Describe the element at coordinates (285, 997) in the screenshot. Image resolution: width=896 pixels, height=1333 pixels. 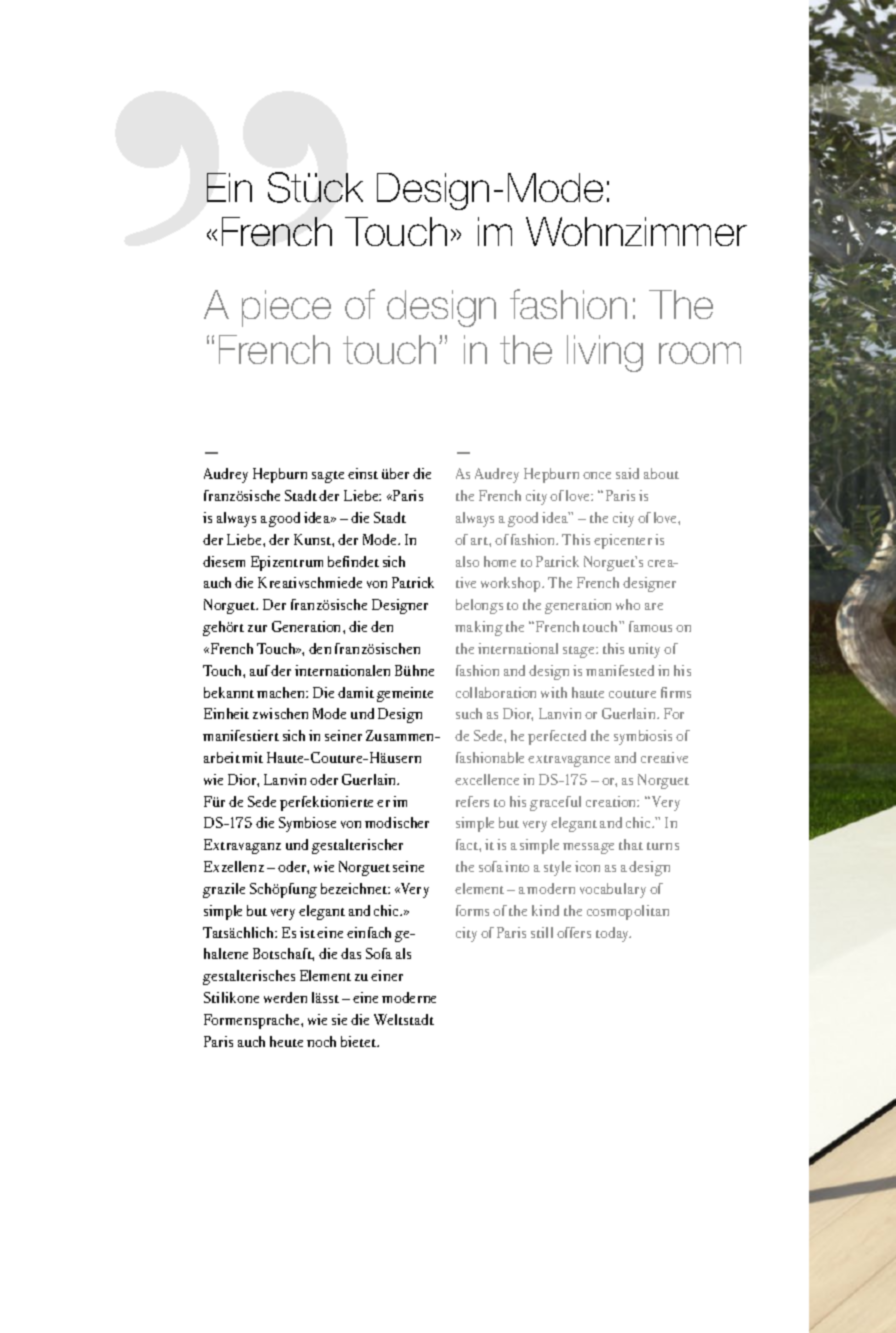
I see `werden` at that location.
